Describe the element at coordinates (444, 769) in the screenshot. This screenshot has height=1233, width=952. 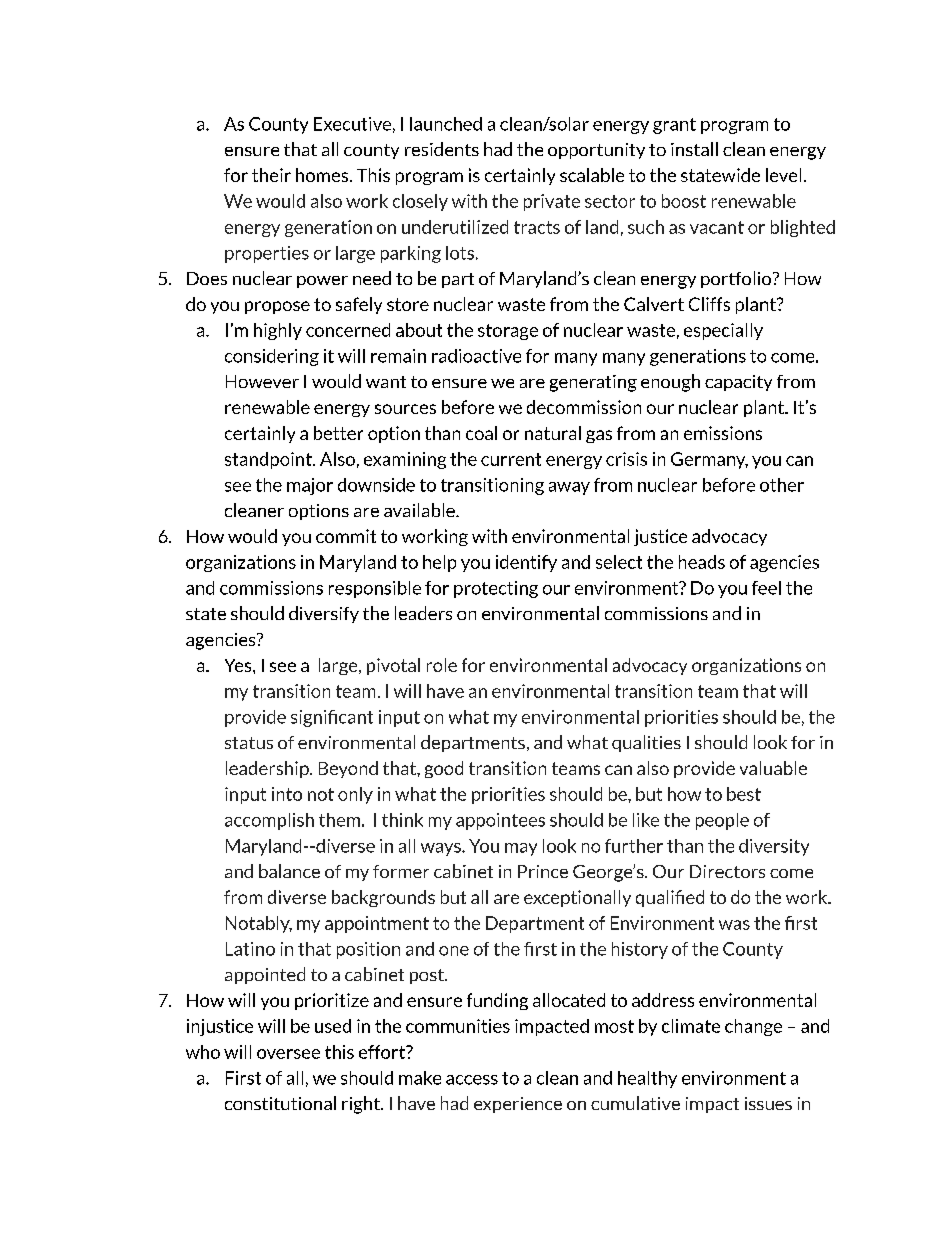
I see `good` at that location.
